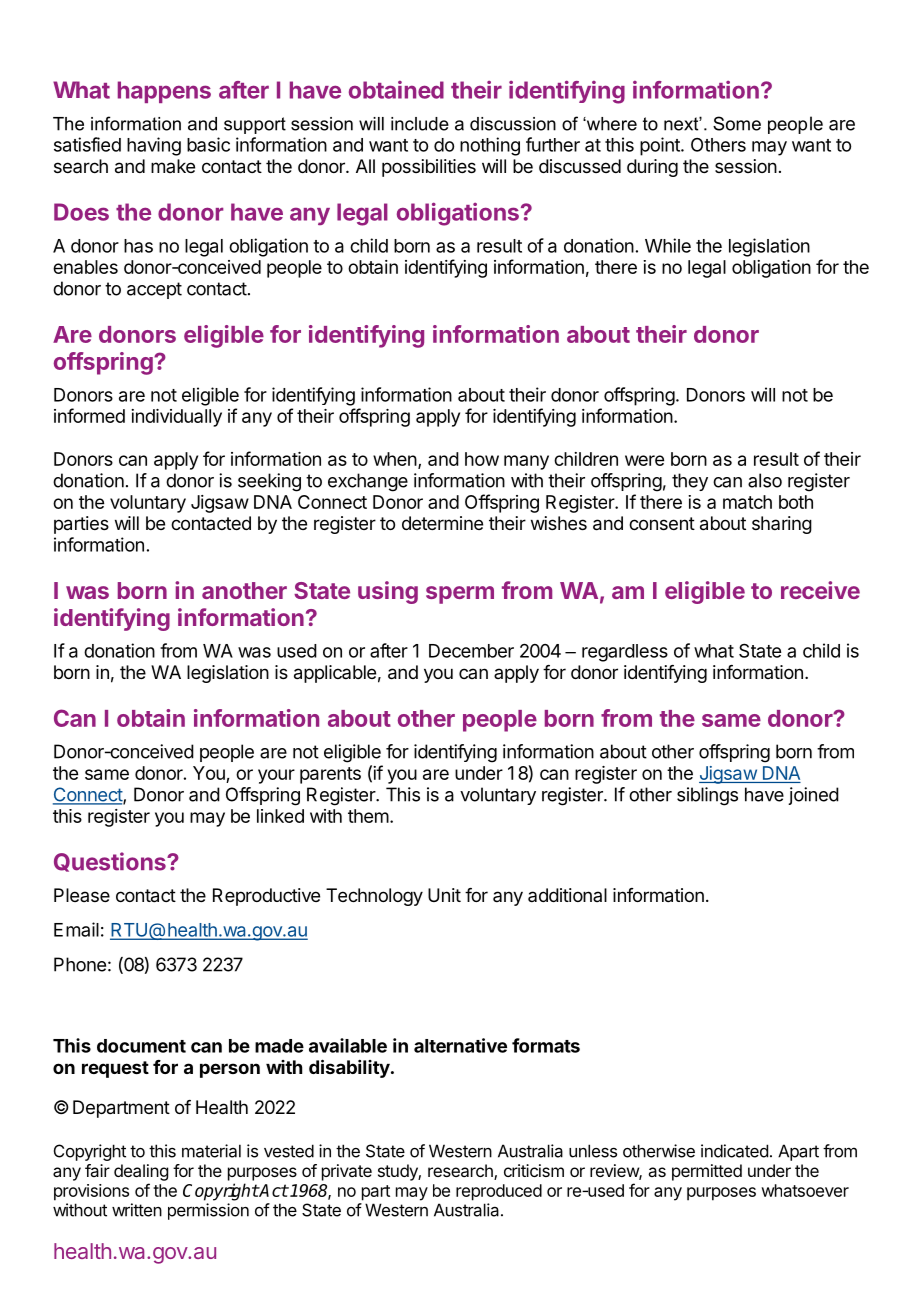 The height and width of the page is (1308, 924). I want to click on permitted, so click(707, 1172).
